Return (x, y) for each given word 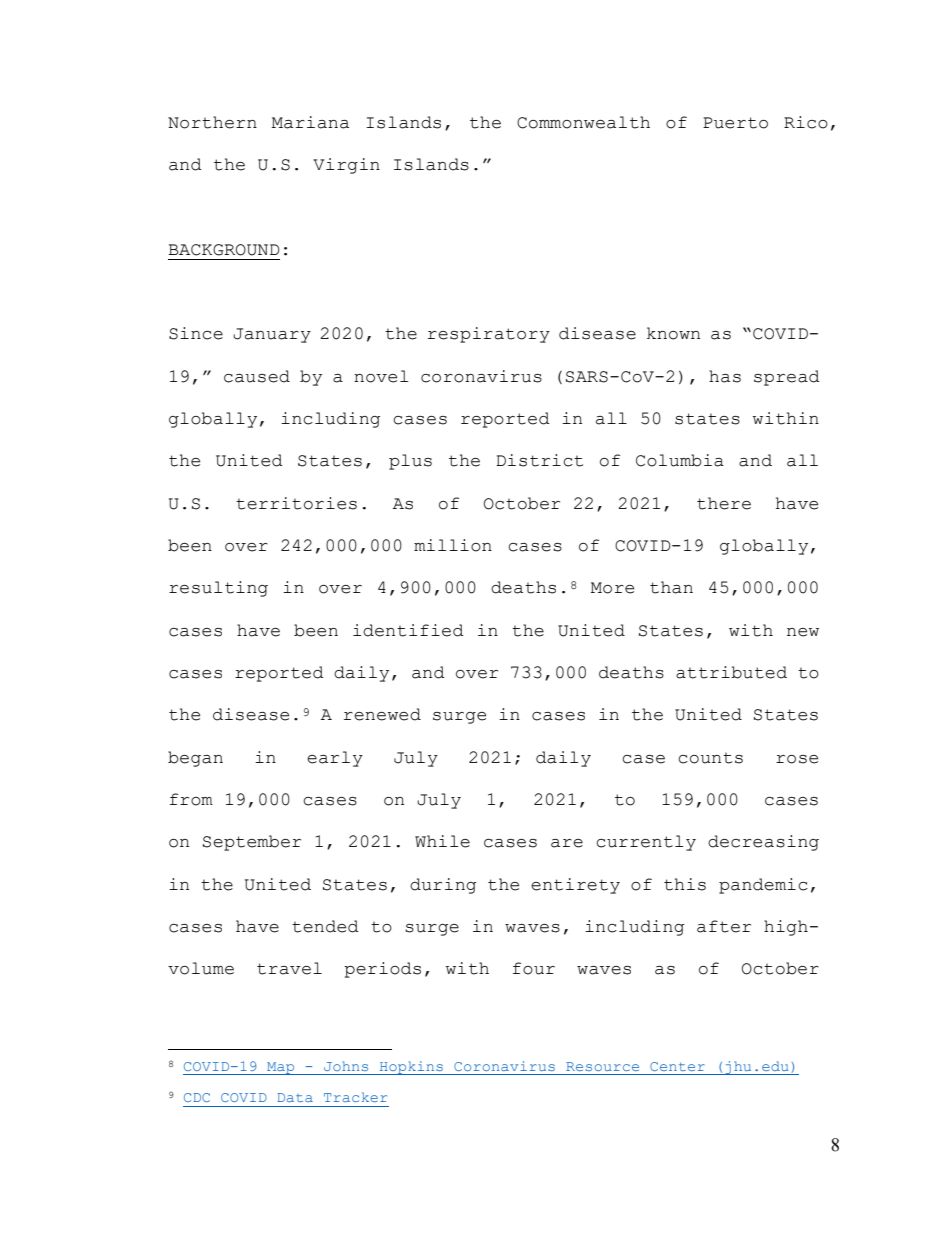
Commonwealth (583, 122)
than (671, 587)
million (453, 545)
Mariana (310, 122)
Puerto (735, 123)
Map (281, 1068)
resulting (218, 589)
